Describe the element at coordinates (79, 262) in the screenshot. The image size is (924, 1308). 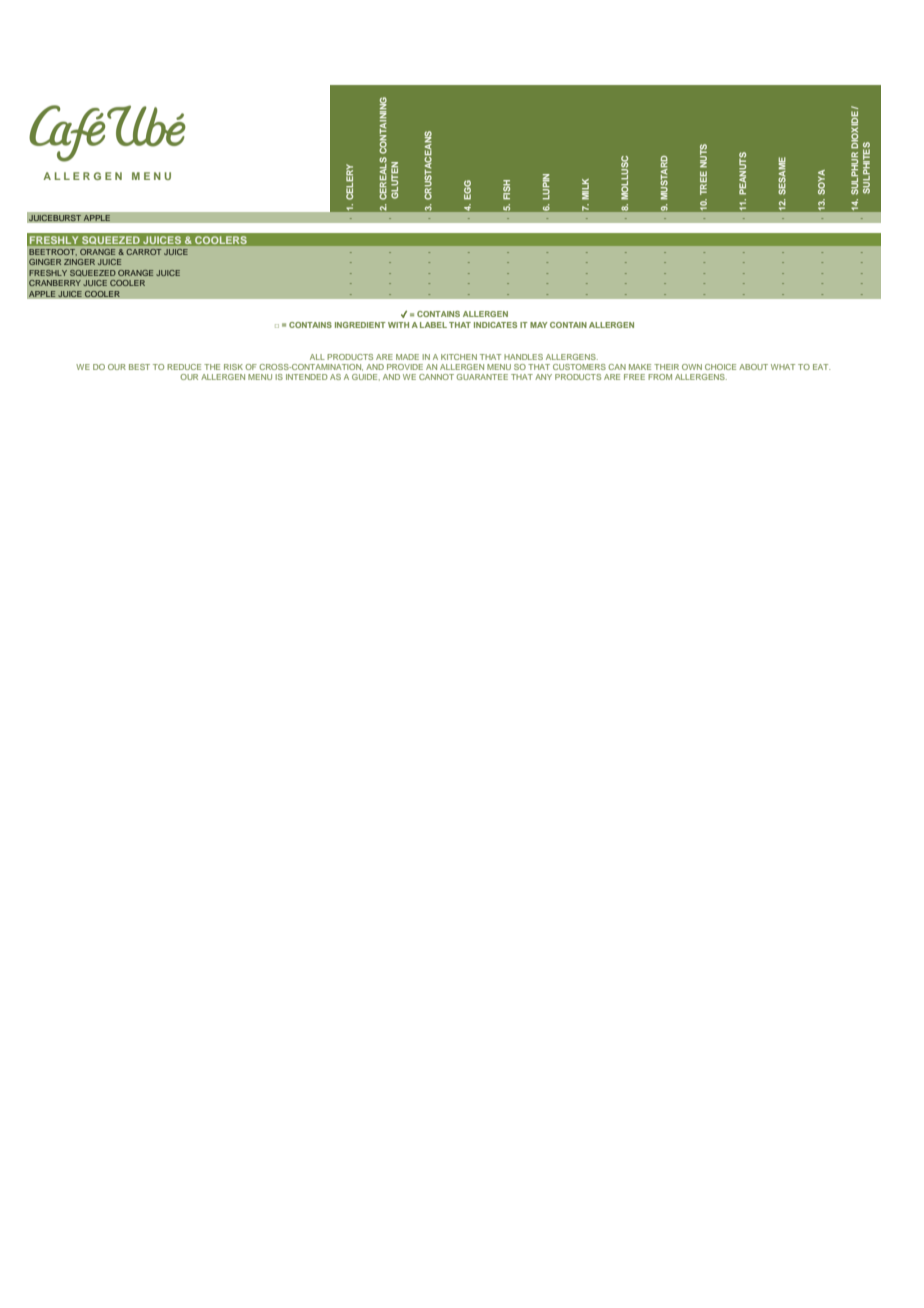
I see `ZINGER` at that location.
